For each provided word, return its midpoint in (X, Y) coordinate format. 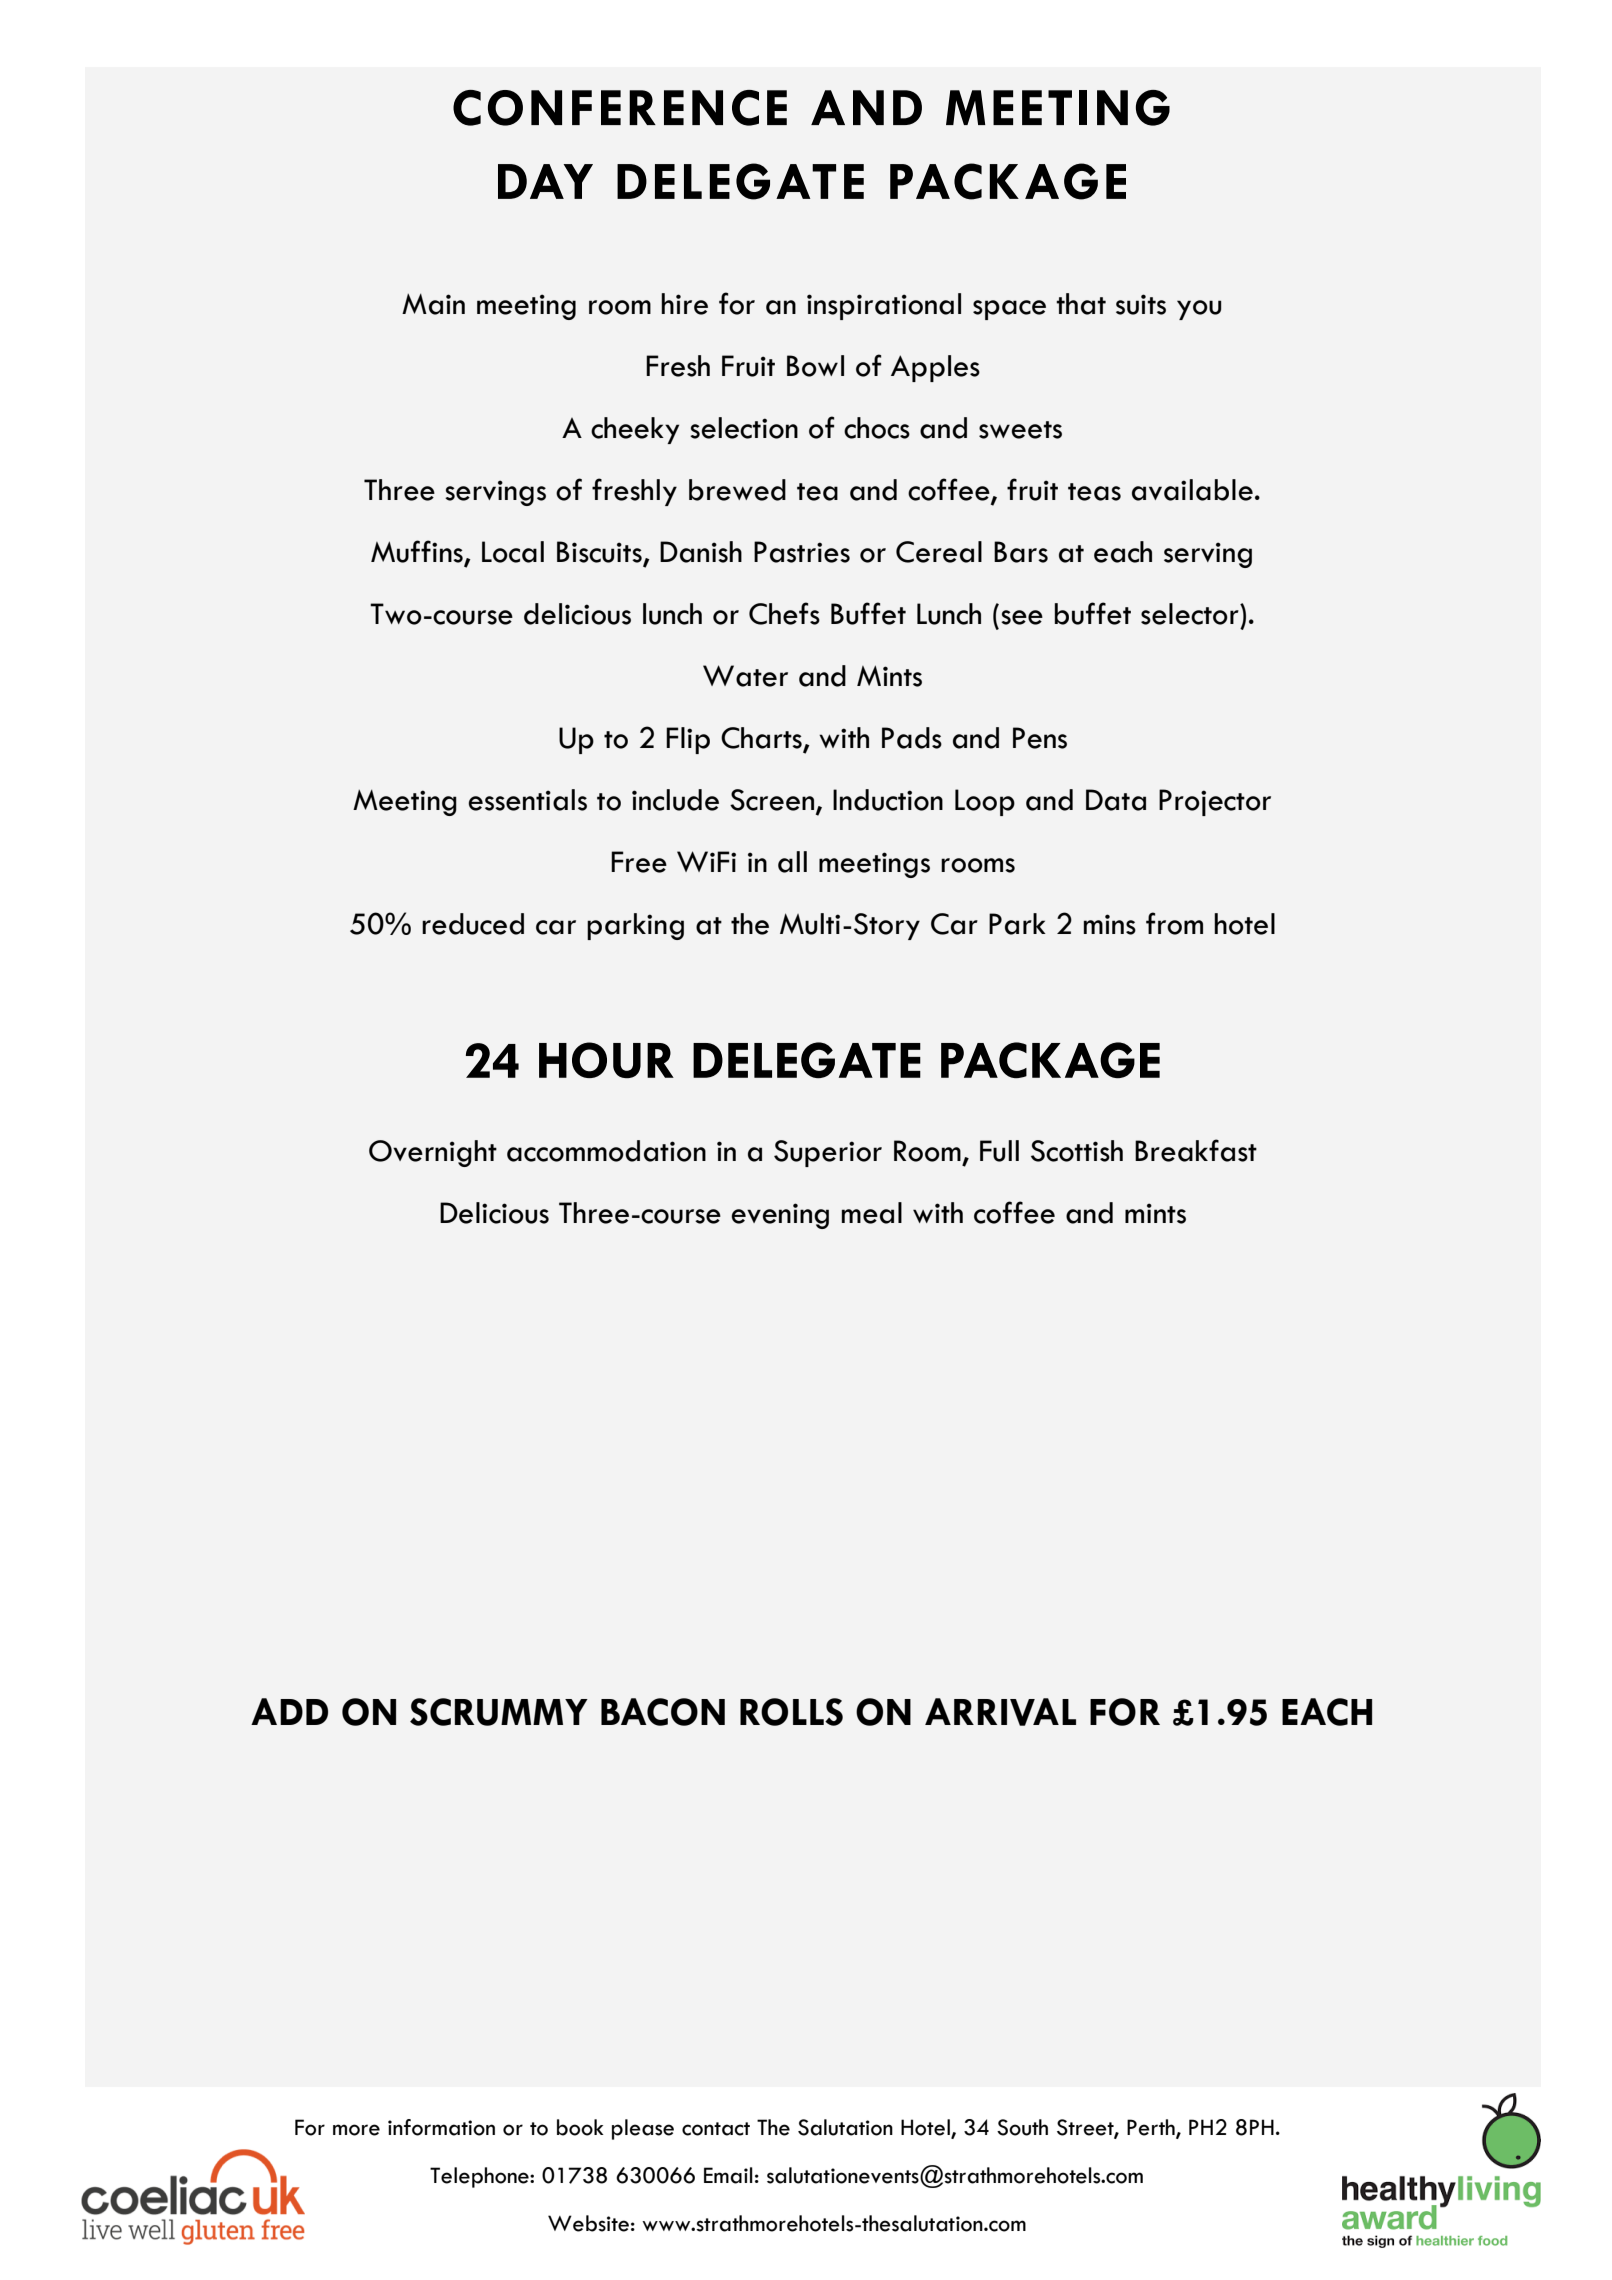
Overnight (433, 1153)
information (441, 2127)
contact (716, 2129)
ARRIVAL (1000, 1712)
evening (780, 1216)
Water (745, 676)
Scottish (1077, 1151)
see (1022, 617)
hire (684, 304)
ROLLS (791, 1712)
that (1081, 304)
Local (513, 552)
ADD (289, 1711)
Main (433, 304)
